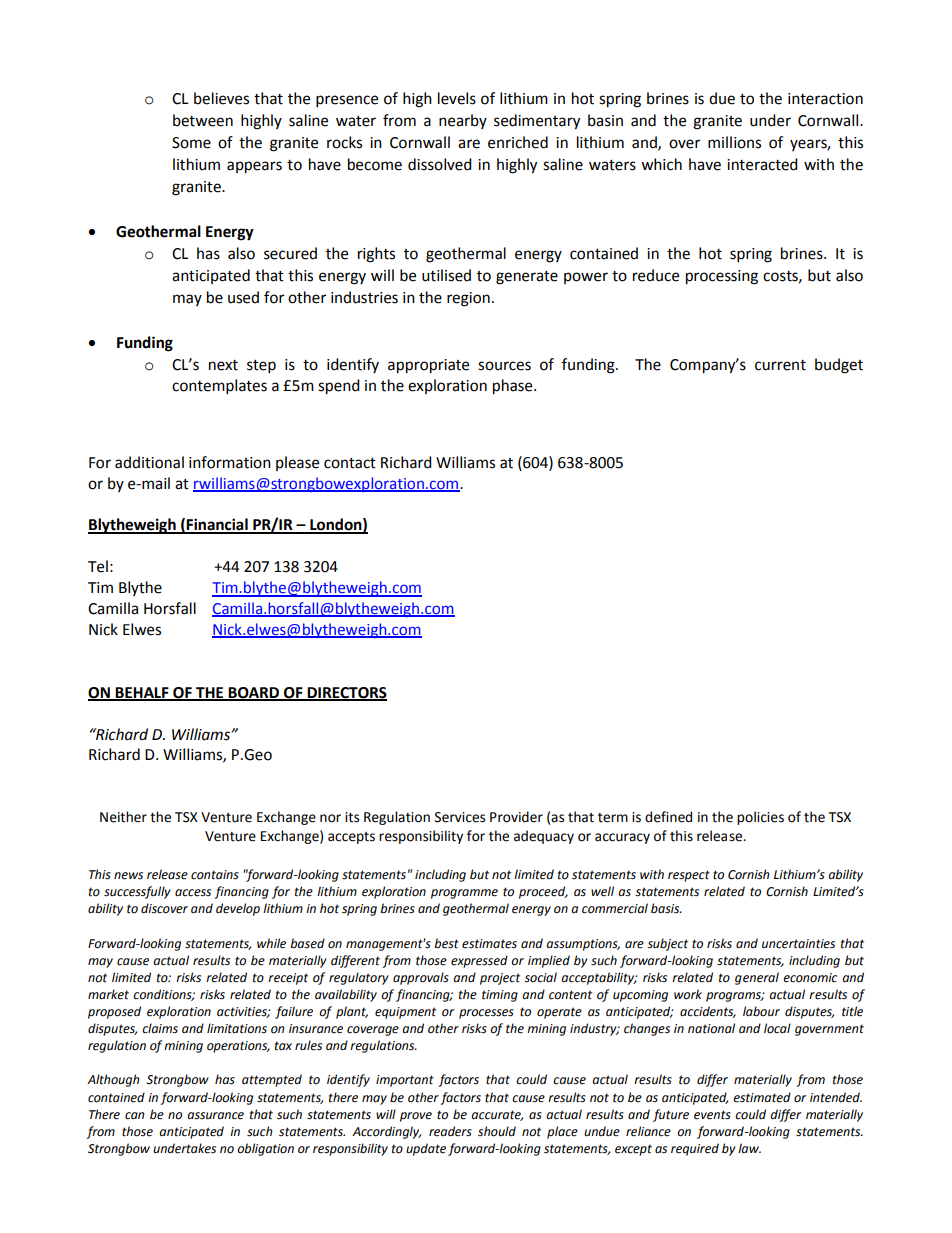 The width and height of the document is (952, 1233). What do you see at coordinates (346, 693) in the document?
I see `DIRECTORS` at bounding box center [346, 693].
